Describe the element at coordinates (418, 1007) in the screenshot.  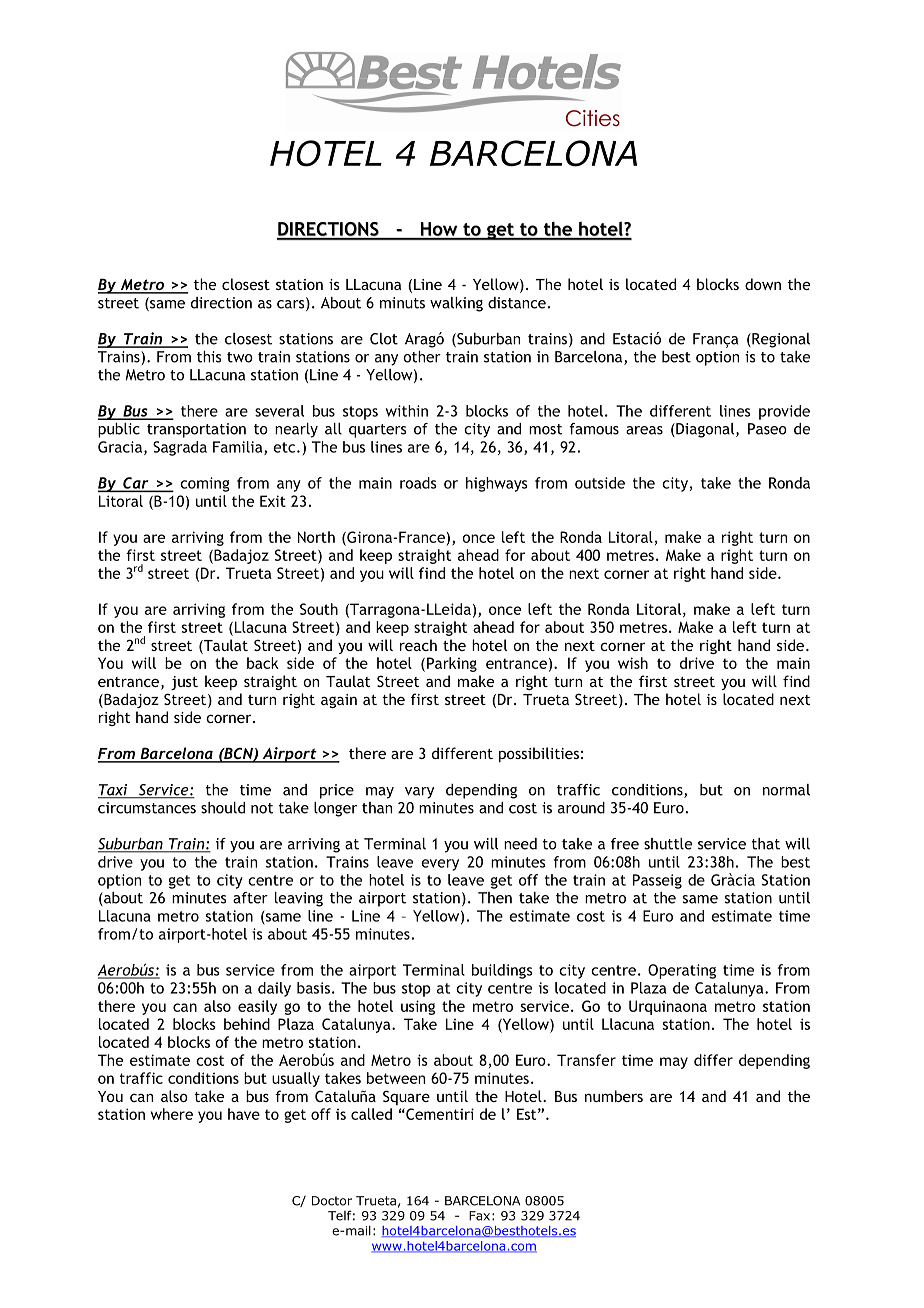
I see `using` at that location.
